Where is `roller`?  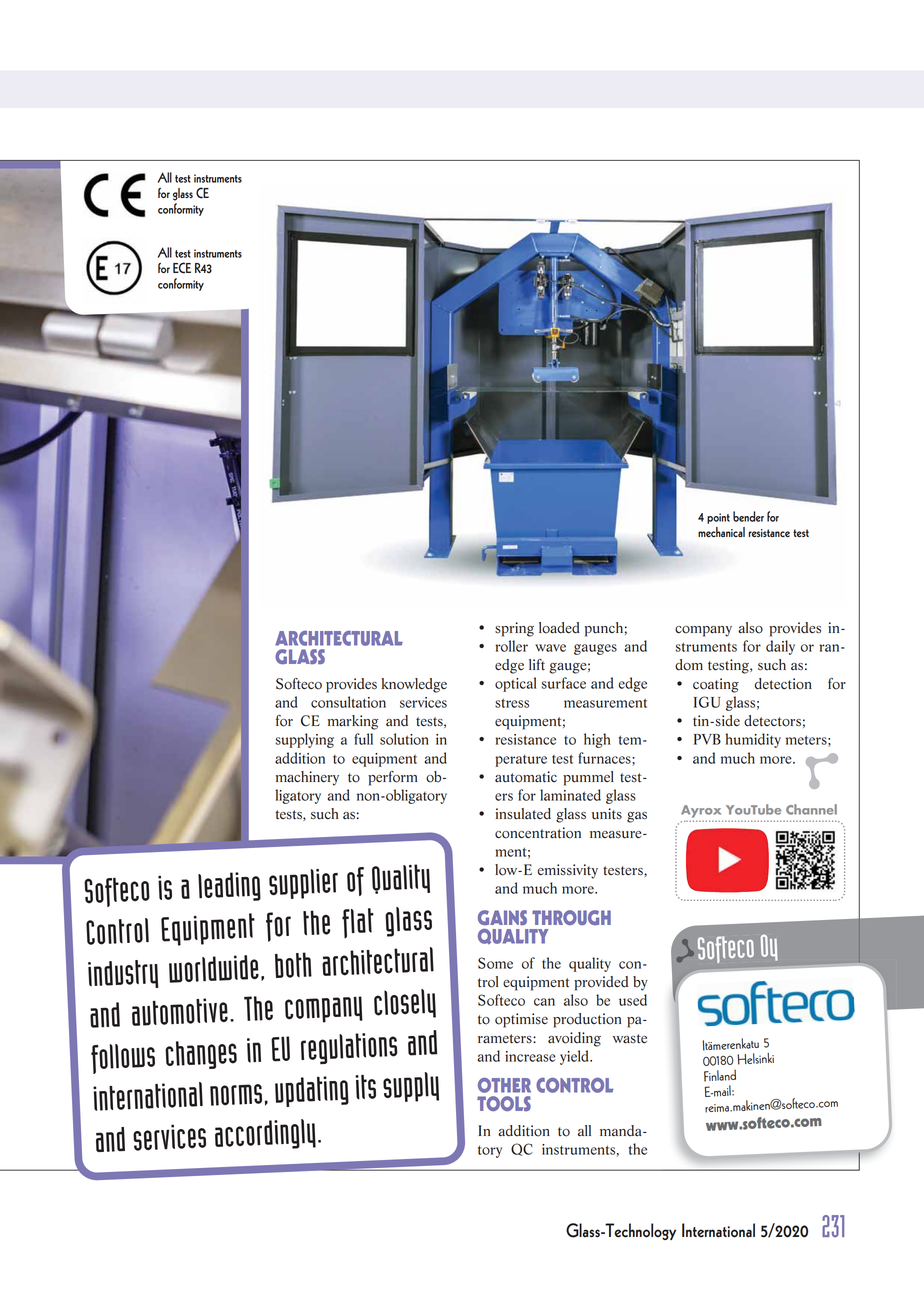 roller is located at coordinates (511, 646).
